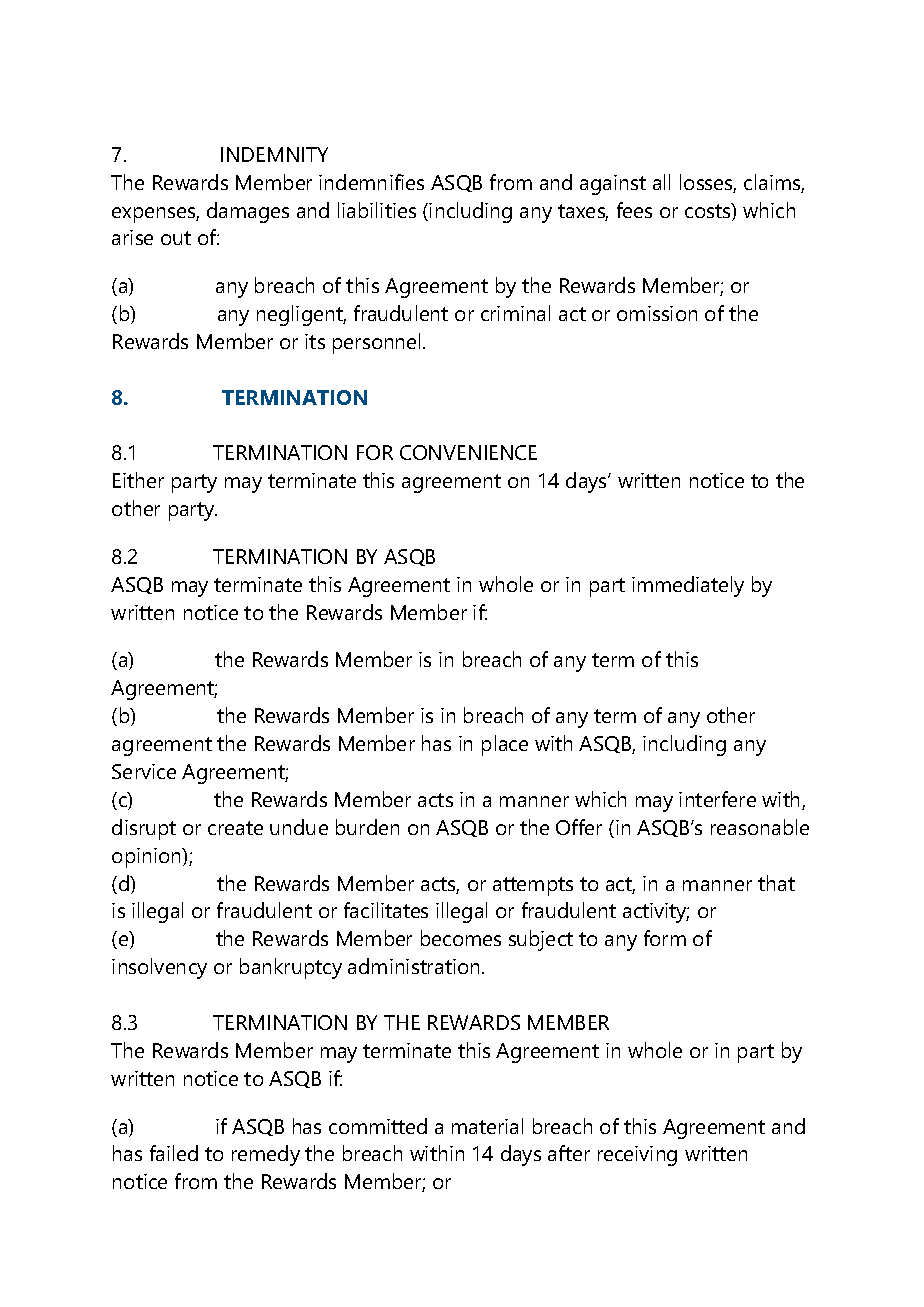 This screenshot has width=924, height=1307. Describe the element at coordinates (505, 745) in the screenshot. I see `place` at that location.
